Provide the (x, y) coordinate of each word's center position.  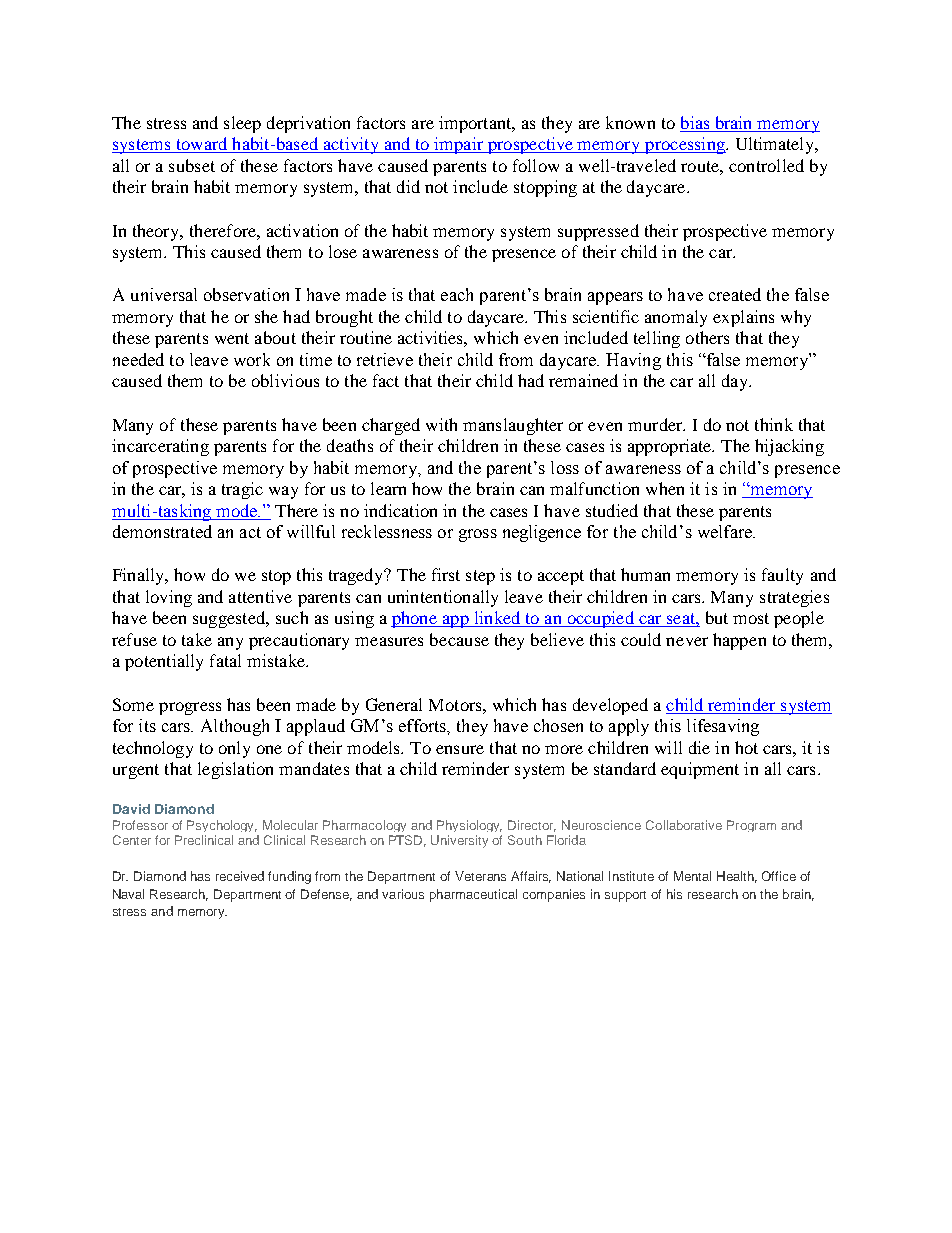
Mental (692, 876)
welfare (726, 531)
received (240, 876)
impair (459, 145)
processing (685, 145)
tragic (242, 490)
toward (201, 145)
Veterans (480, 876)
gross (478, 535)
